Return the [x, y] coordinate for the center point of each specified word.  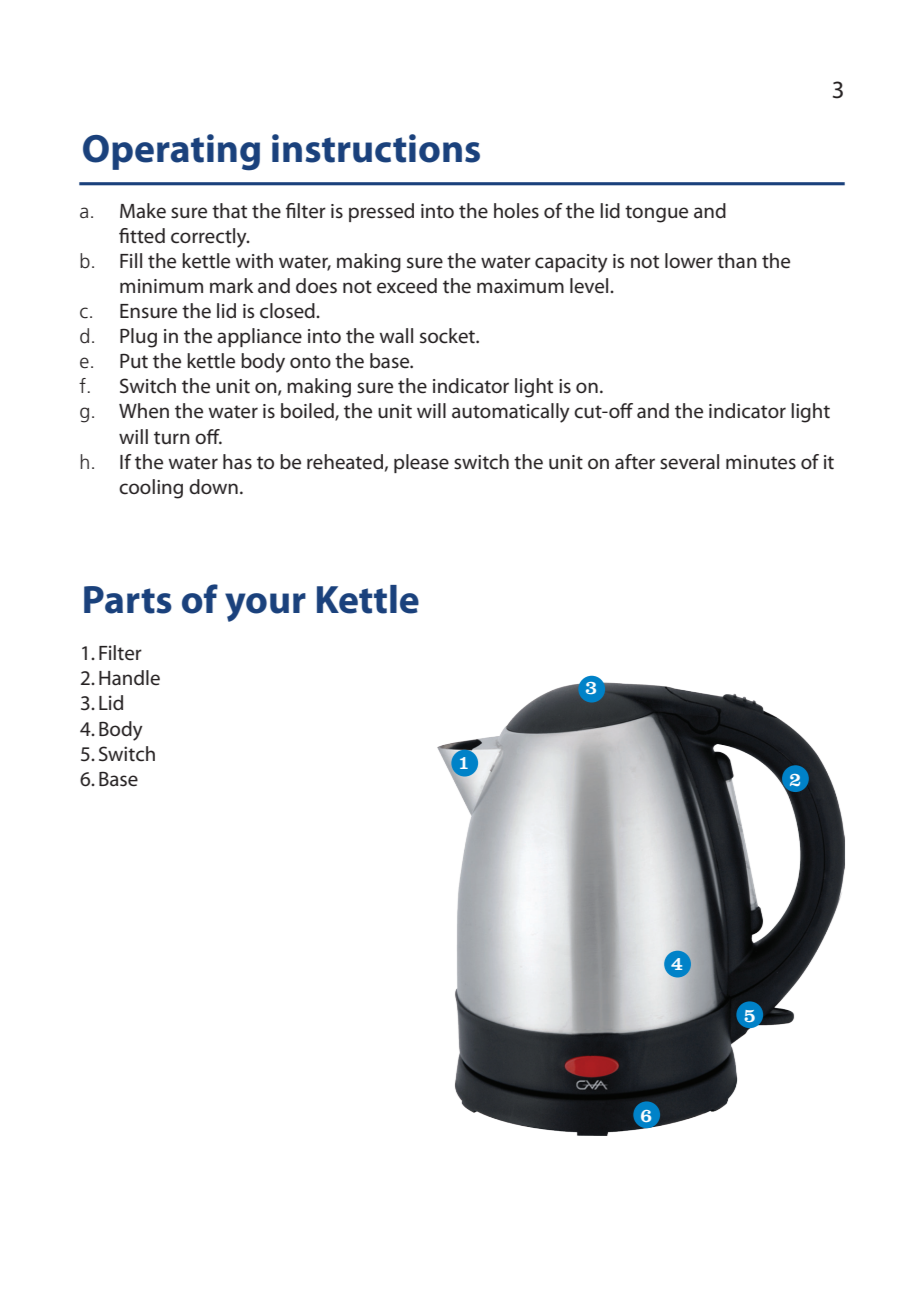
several [689, 462]
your [265, 607]
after [635, 462]
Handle [129, 678]
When [144, 411]
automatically [511, 413]
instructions [376, 148]
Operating [171, 152]
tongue [656, 214]
